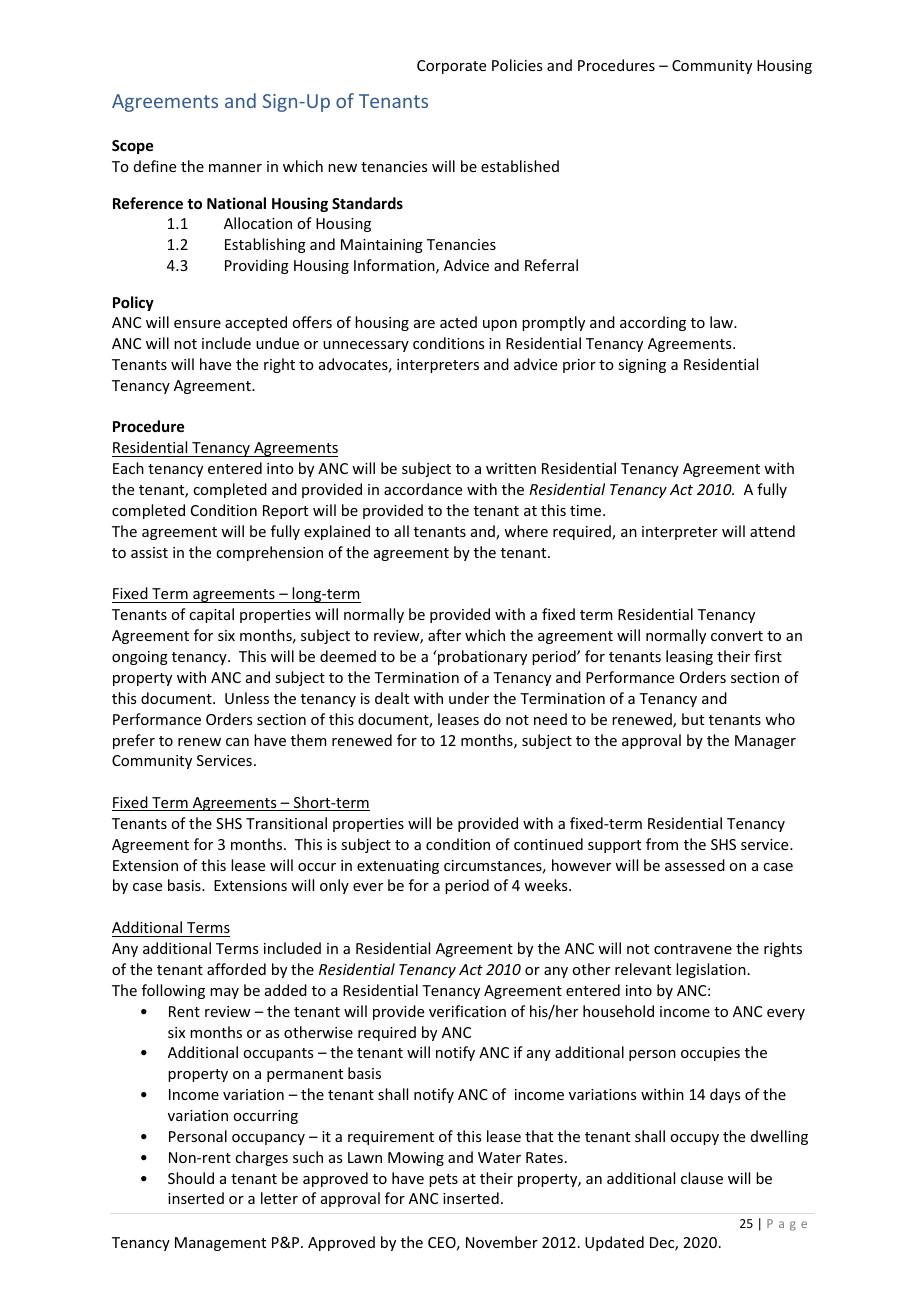 This document has height=1308, width=924. What do you see at coordinates (711, 970) in the document?
I see `legislation` at bounding box center [711, 970].
